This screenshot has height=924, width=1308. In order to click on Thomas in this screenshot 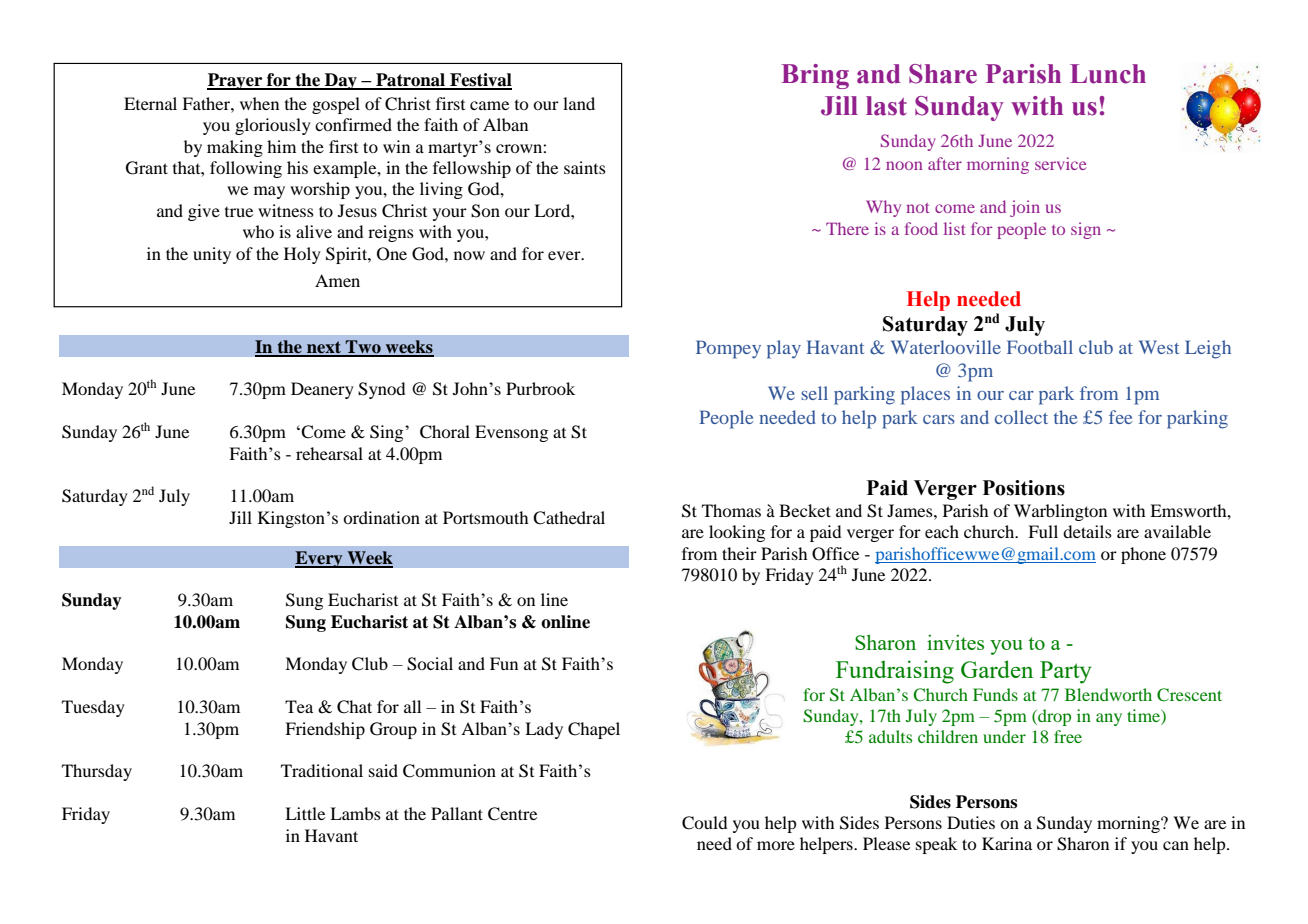, I will do `click(731, 510)`.
